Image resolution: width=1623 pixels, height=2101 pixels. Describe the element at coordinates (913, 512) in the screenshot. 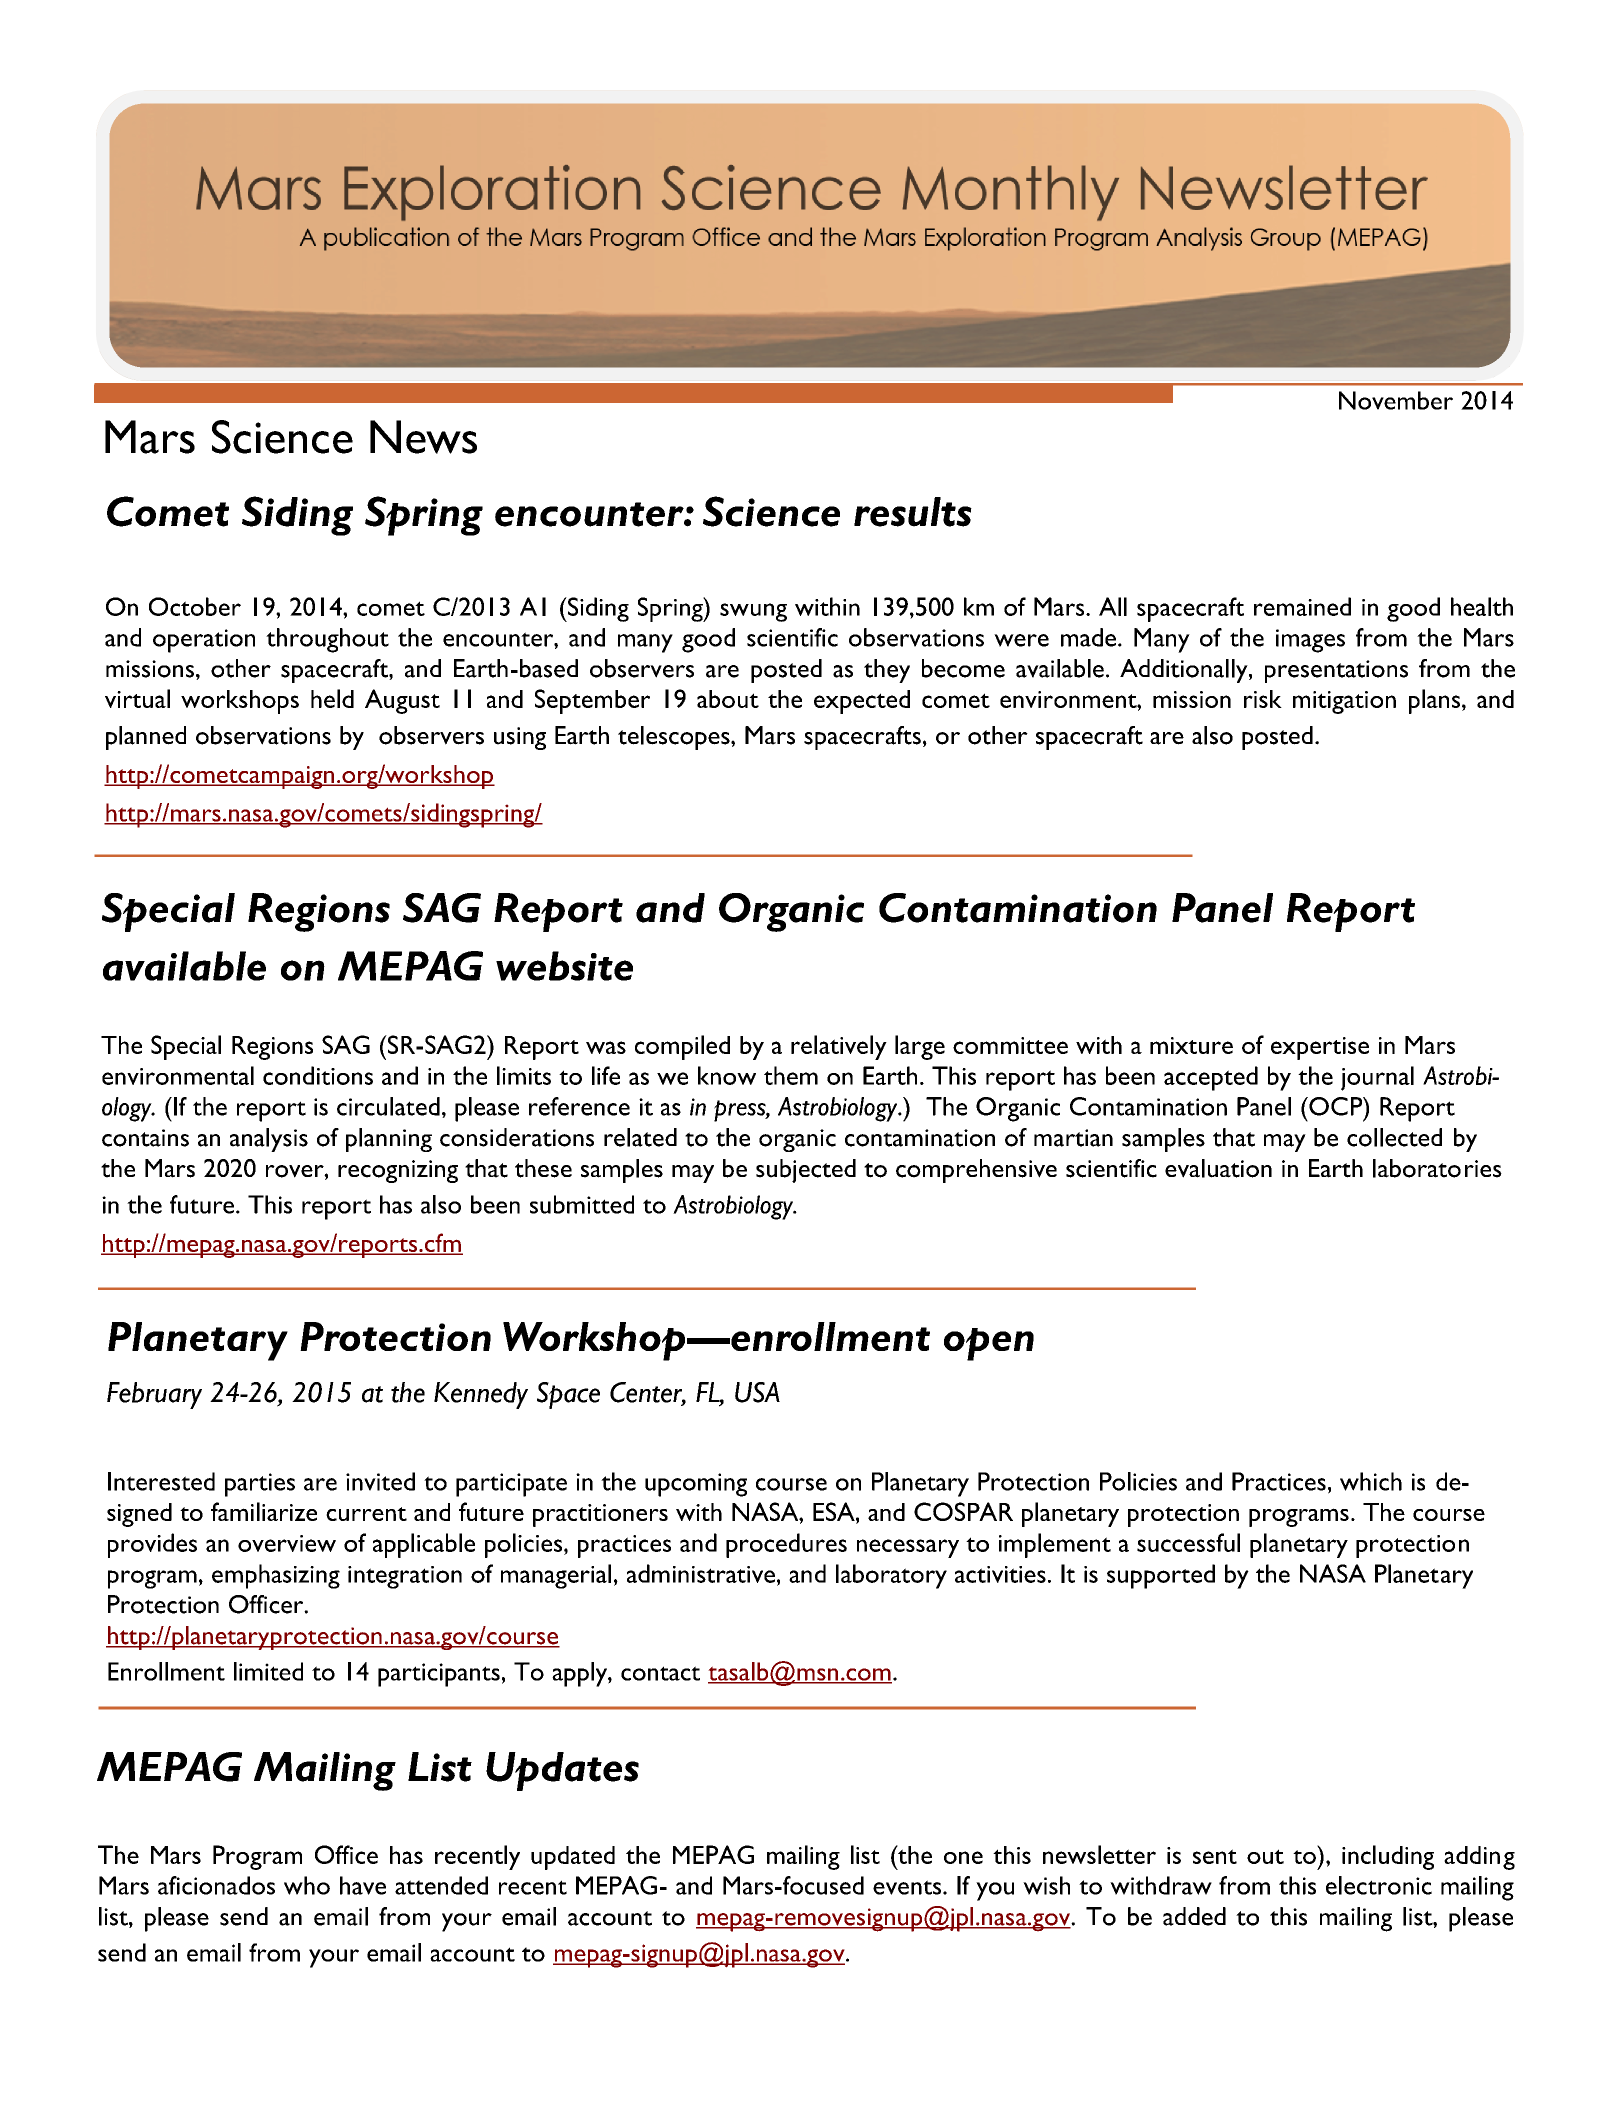

I see `results` at that location.
